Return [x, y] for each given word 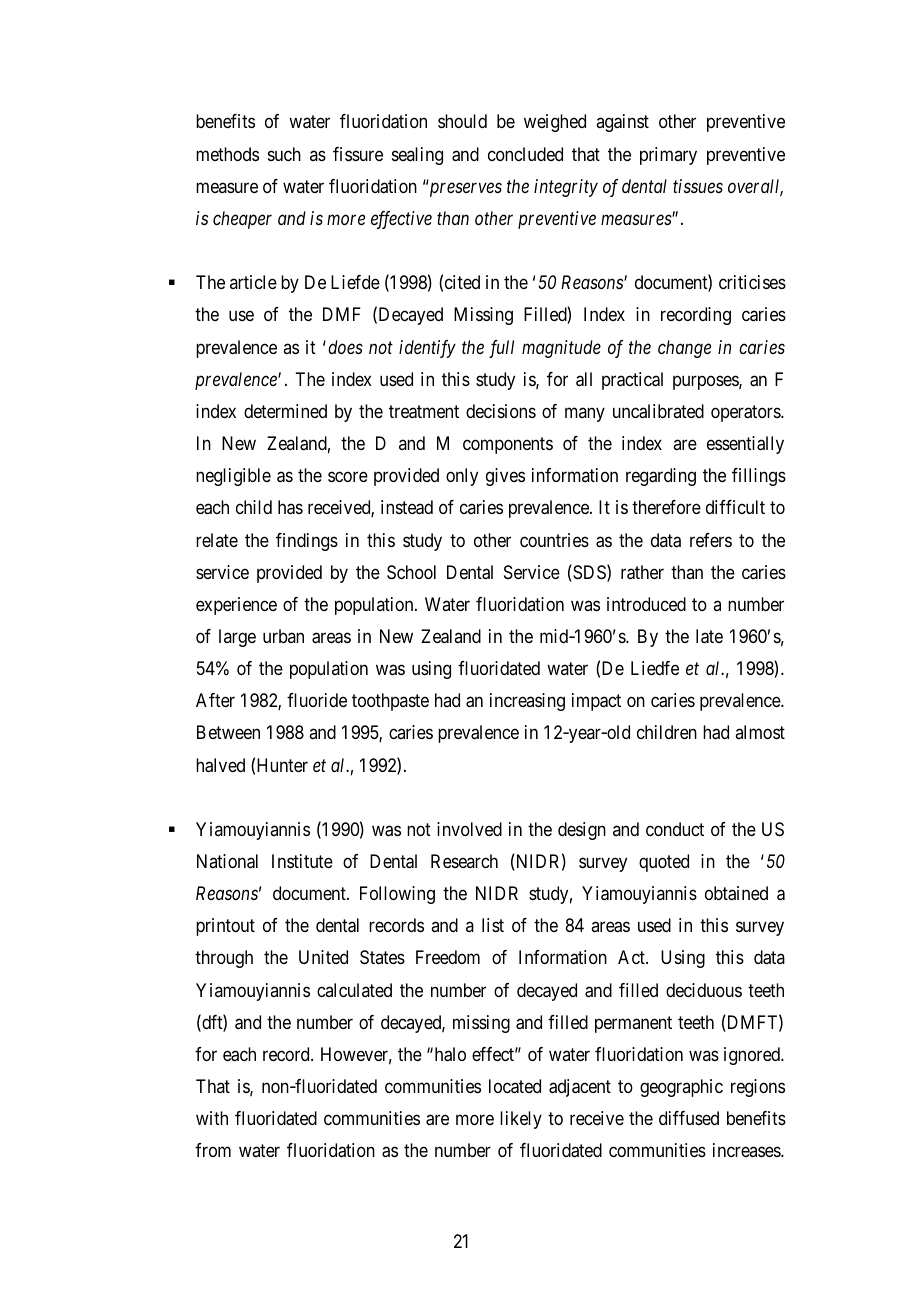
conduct [675, 829]
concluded [525, 154]
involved [469, 829]
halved [220, 765]
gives [505, 477]
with [212, 1118]
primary [668, 156]
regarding [661, 477]
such [284, 154]
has [290, 507]
